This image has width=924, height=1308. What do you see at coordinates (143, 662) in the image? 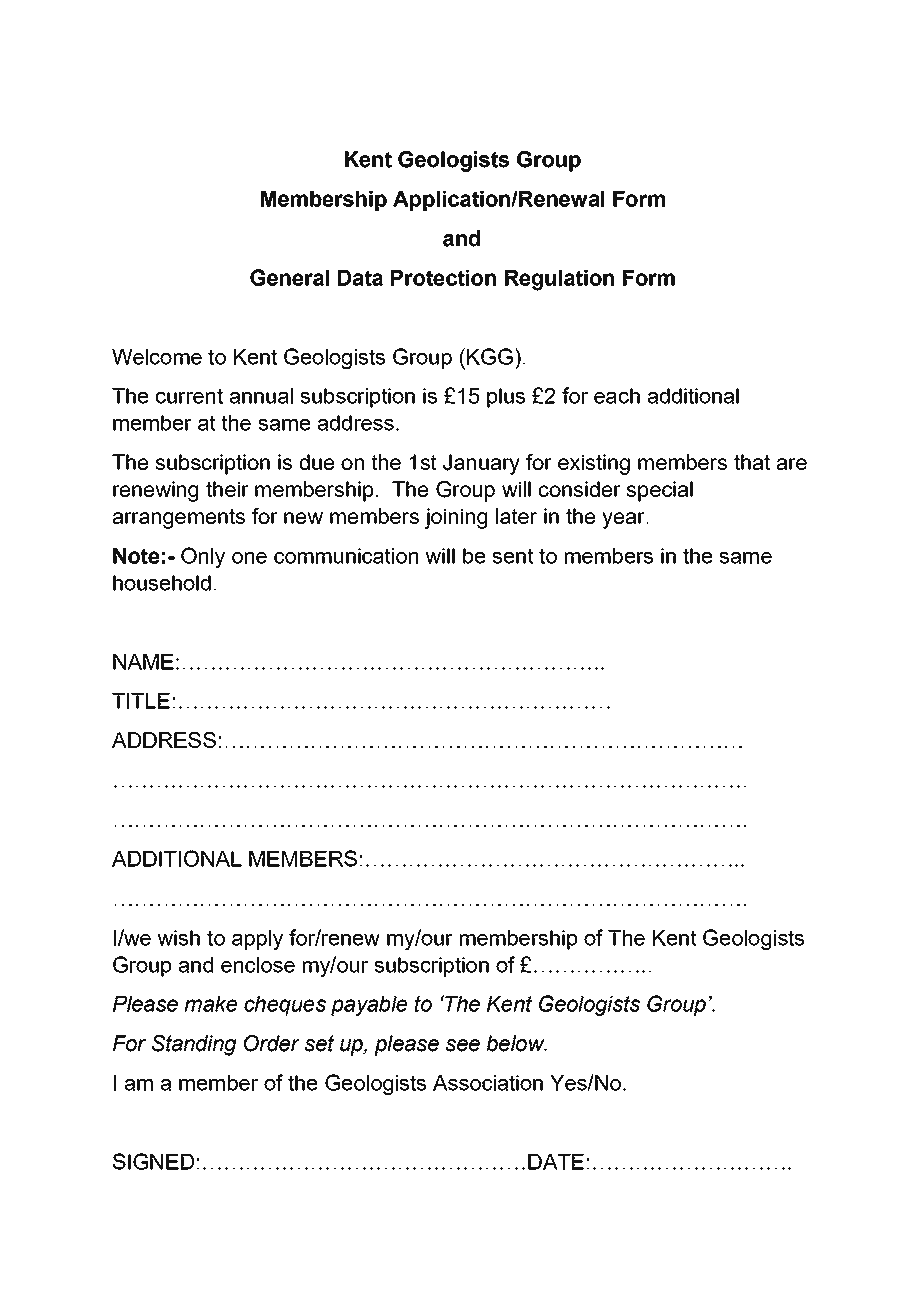
I see `NAME` at bounding box center [143, 662].
